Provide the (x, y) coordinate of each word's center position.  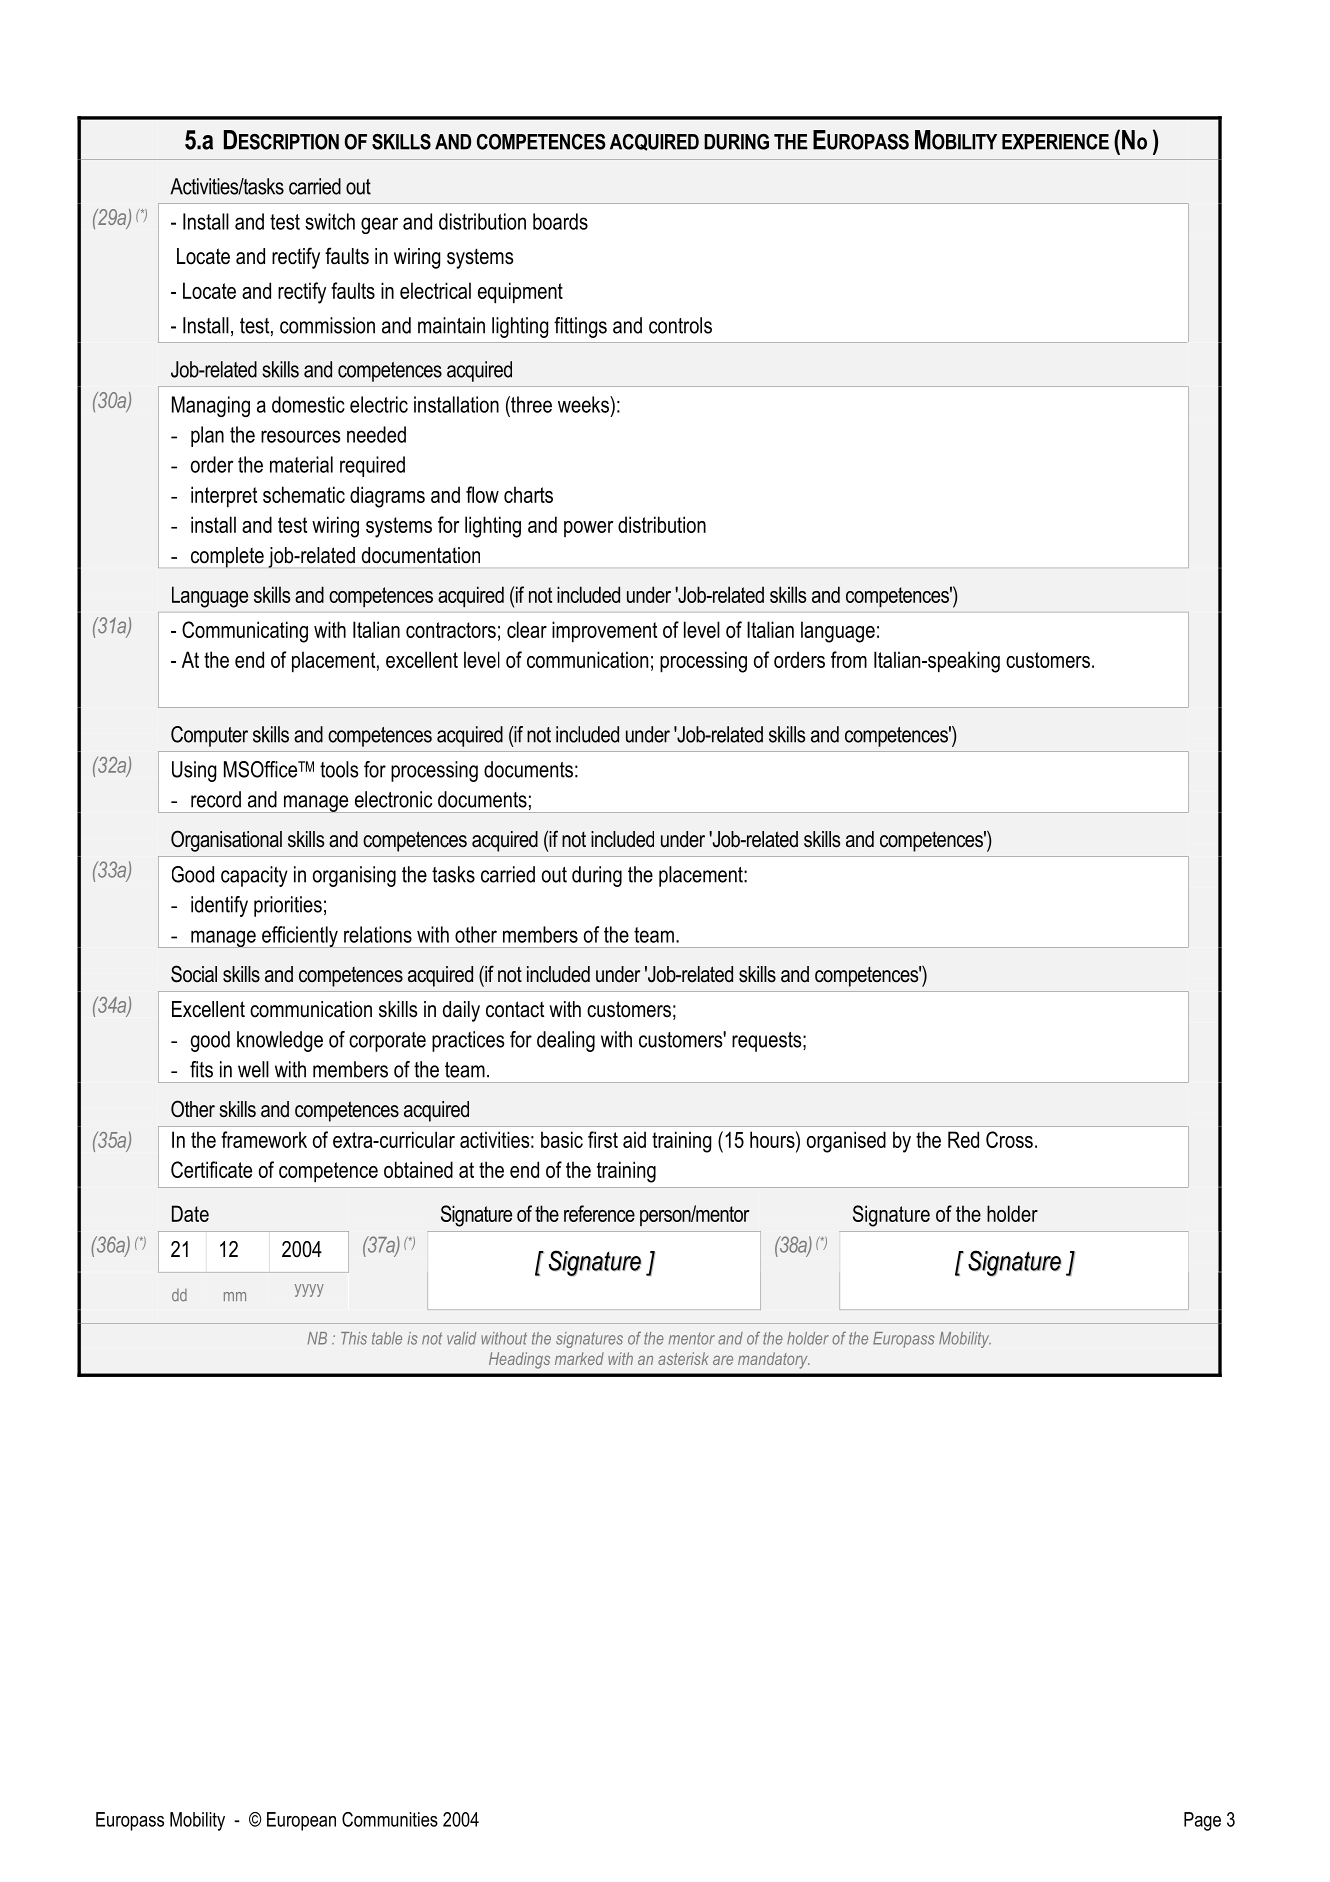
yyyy (309, 1290)
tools (339, 769)
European (301, 1821)
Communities (390, 1819)
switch (330, 221)
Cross (1009, 1139)
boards (560, 221)
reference (599, 1213)
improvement (604, 632)
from (849, 659)
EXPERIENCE (1055, 142)
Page (1202, 1821)
